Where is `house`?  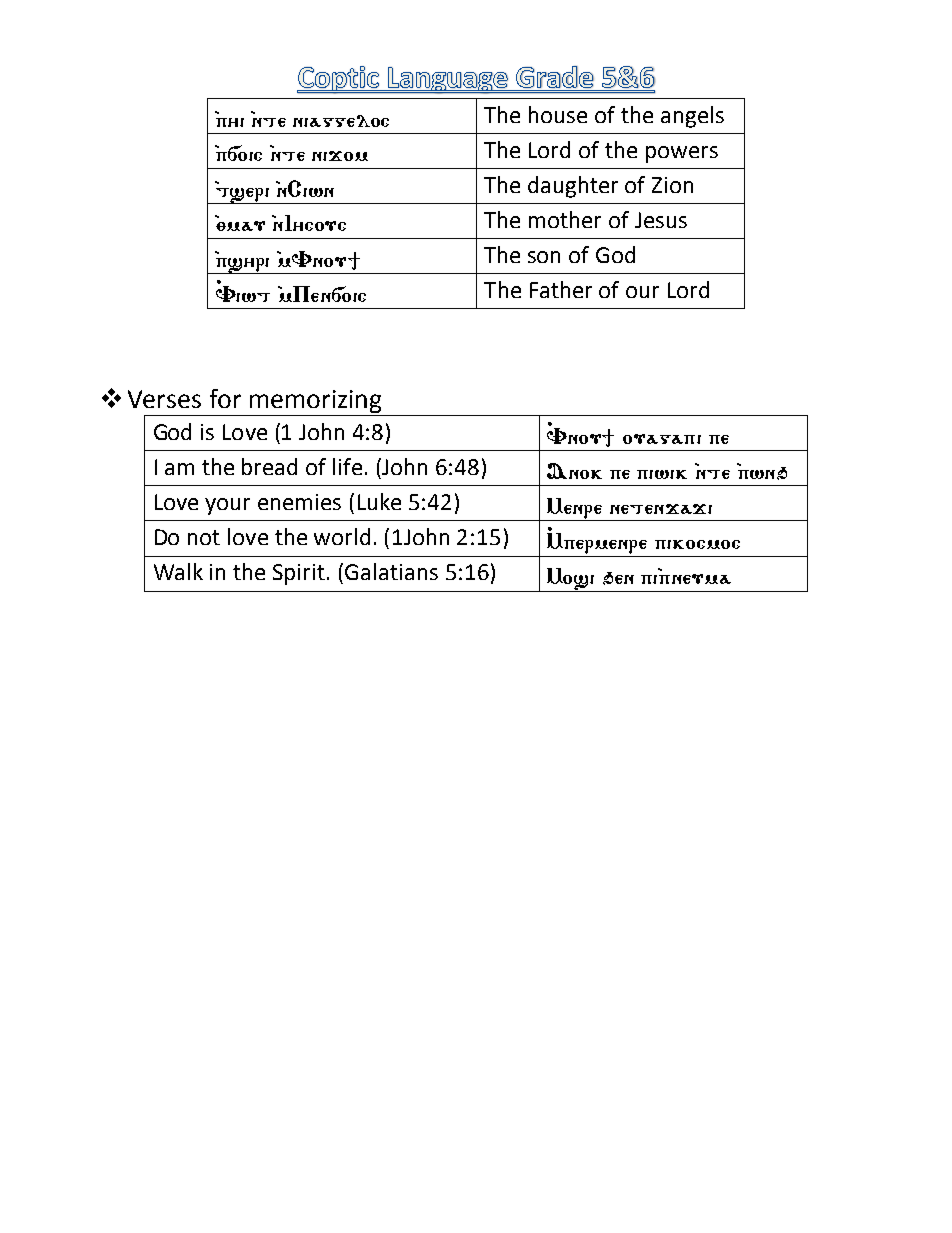
house is located at coordinates (558, 114).
